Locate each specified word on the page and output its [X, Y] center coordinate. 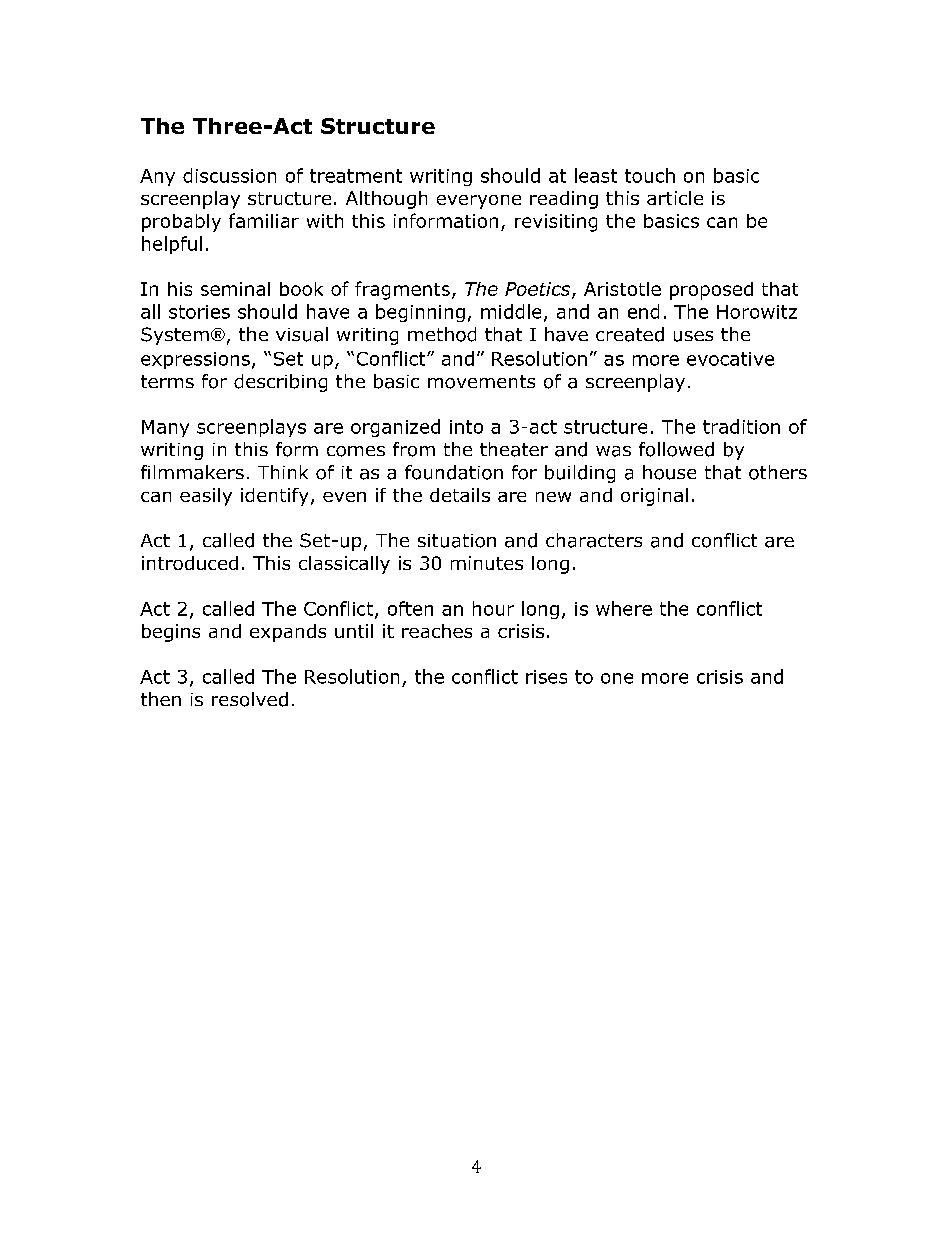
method [442, 334]
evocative [730, 359]
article [675, 198]
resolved [250, 699]
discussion [229, 175]
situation [457, 541]
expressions [195, 360]
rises [546, 677]
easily [206, 497]
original [654, 497]
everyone [479, 202]
